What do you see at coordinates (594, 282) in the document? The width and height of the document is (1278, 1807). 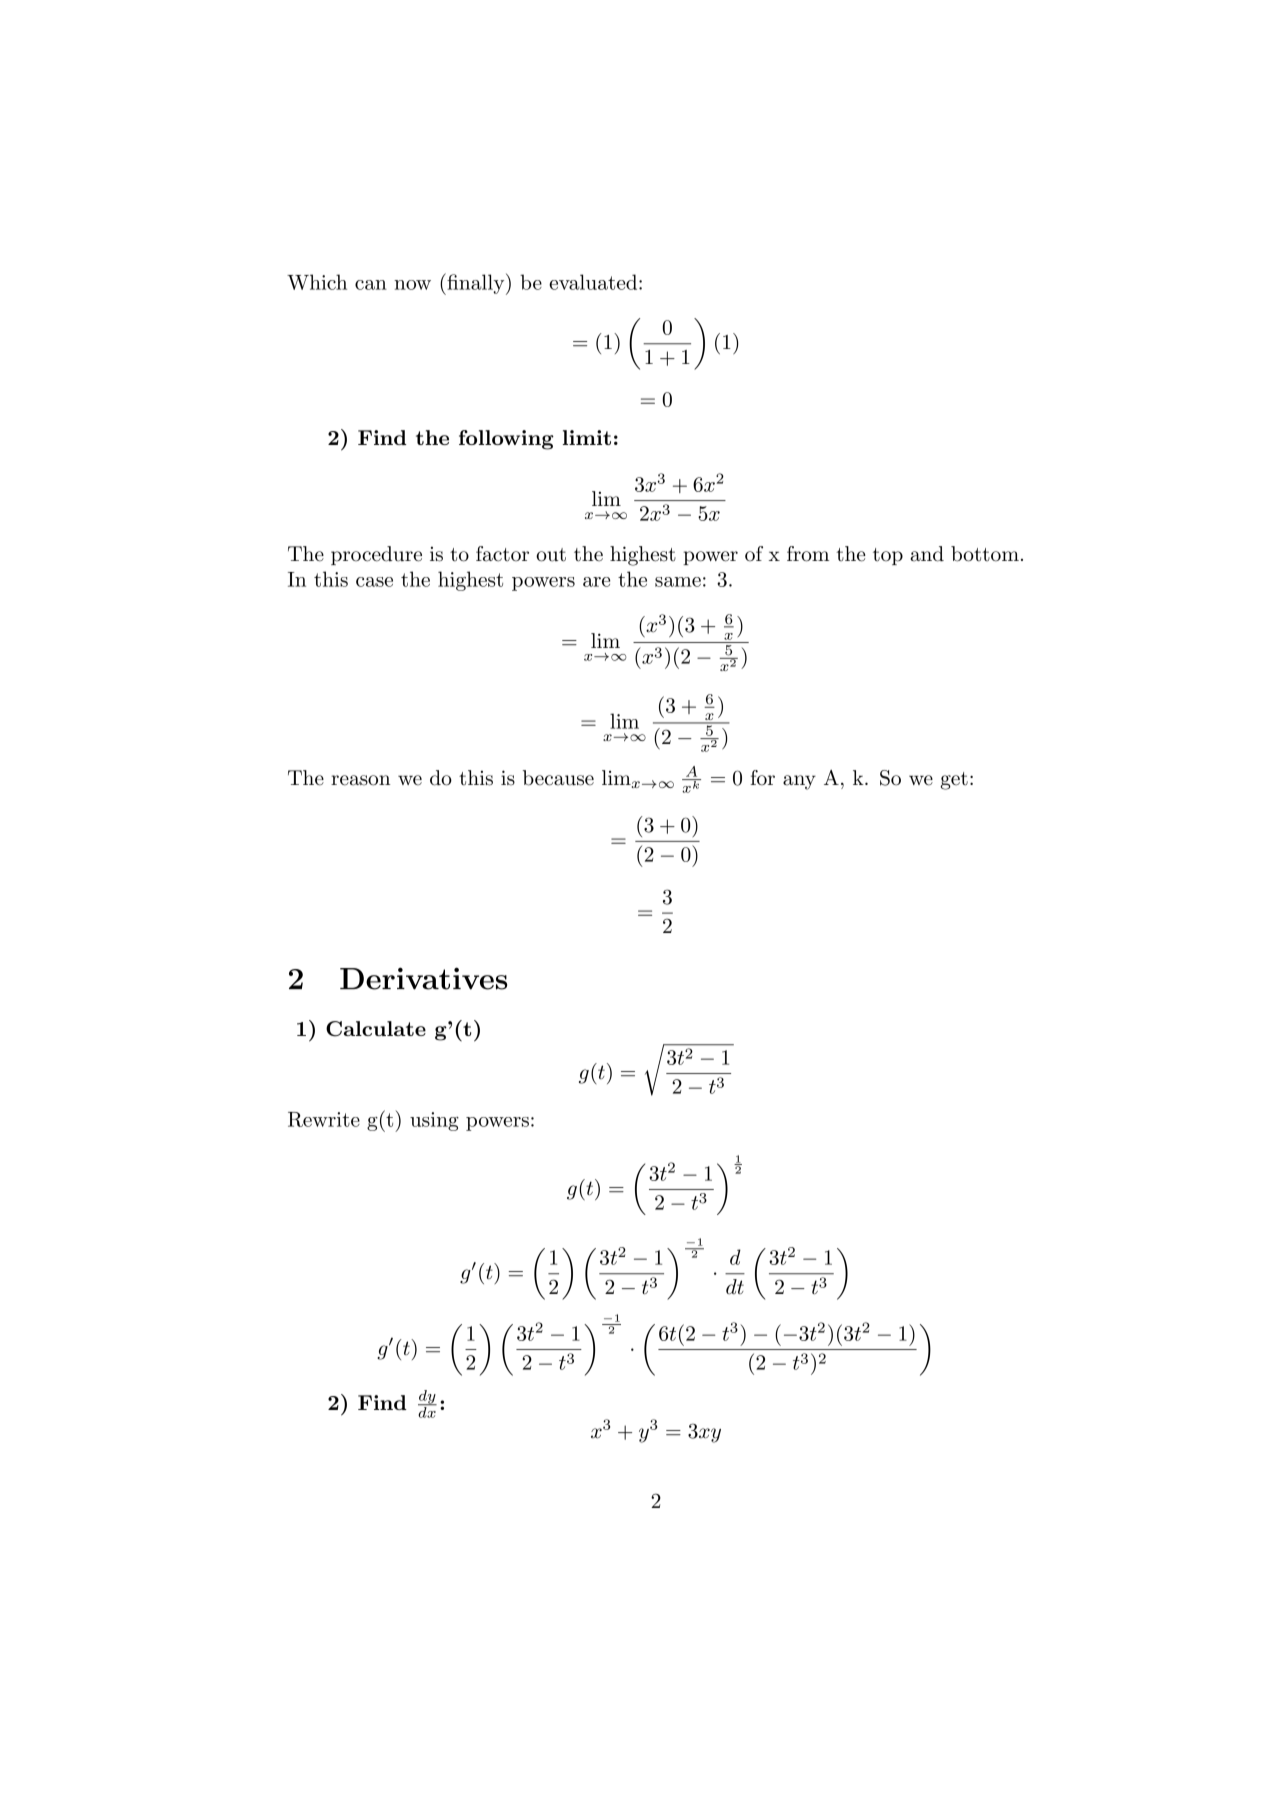 I see `evaluated` at bounding box center [594, 282].
